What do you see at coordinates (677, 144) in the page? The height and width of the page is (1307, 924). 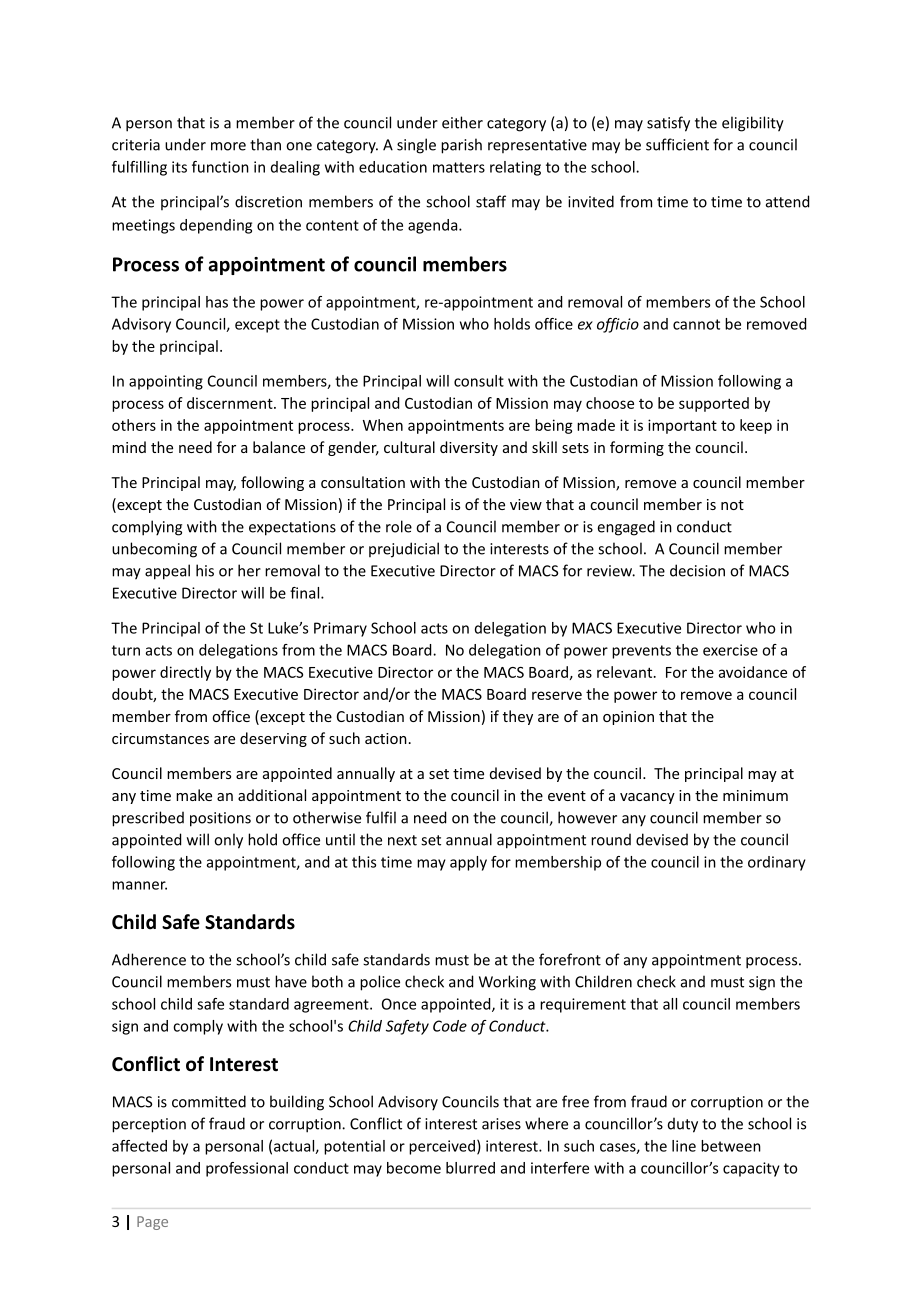 I see `sufficient` at bounding box center [677, 144].
